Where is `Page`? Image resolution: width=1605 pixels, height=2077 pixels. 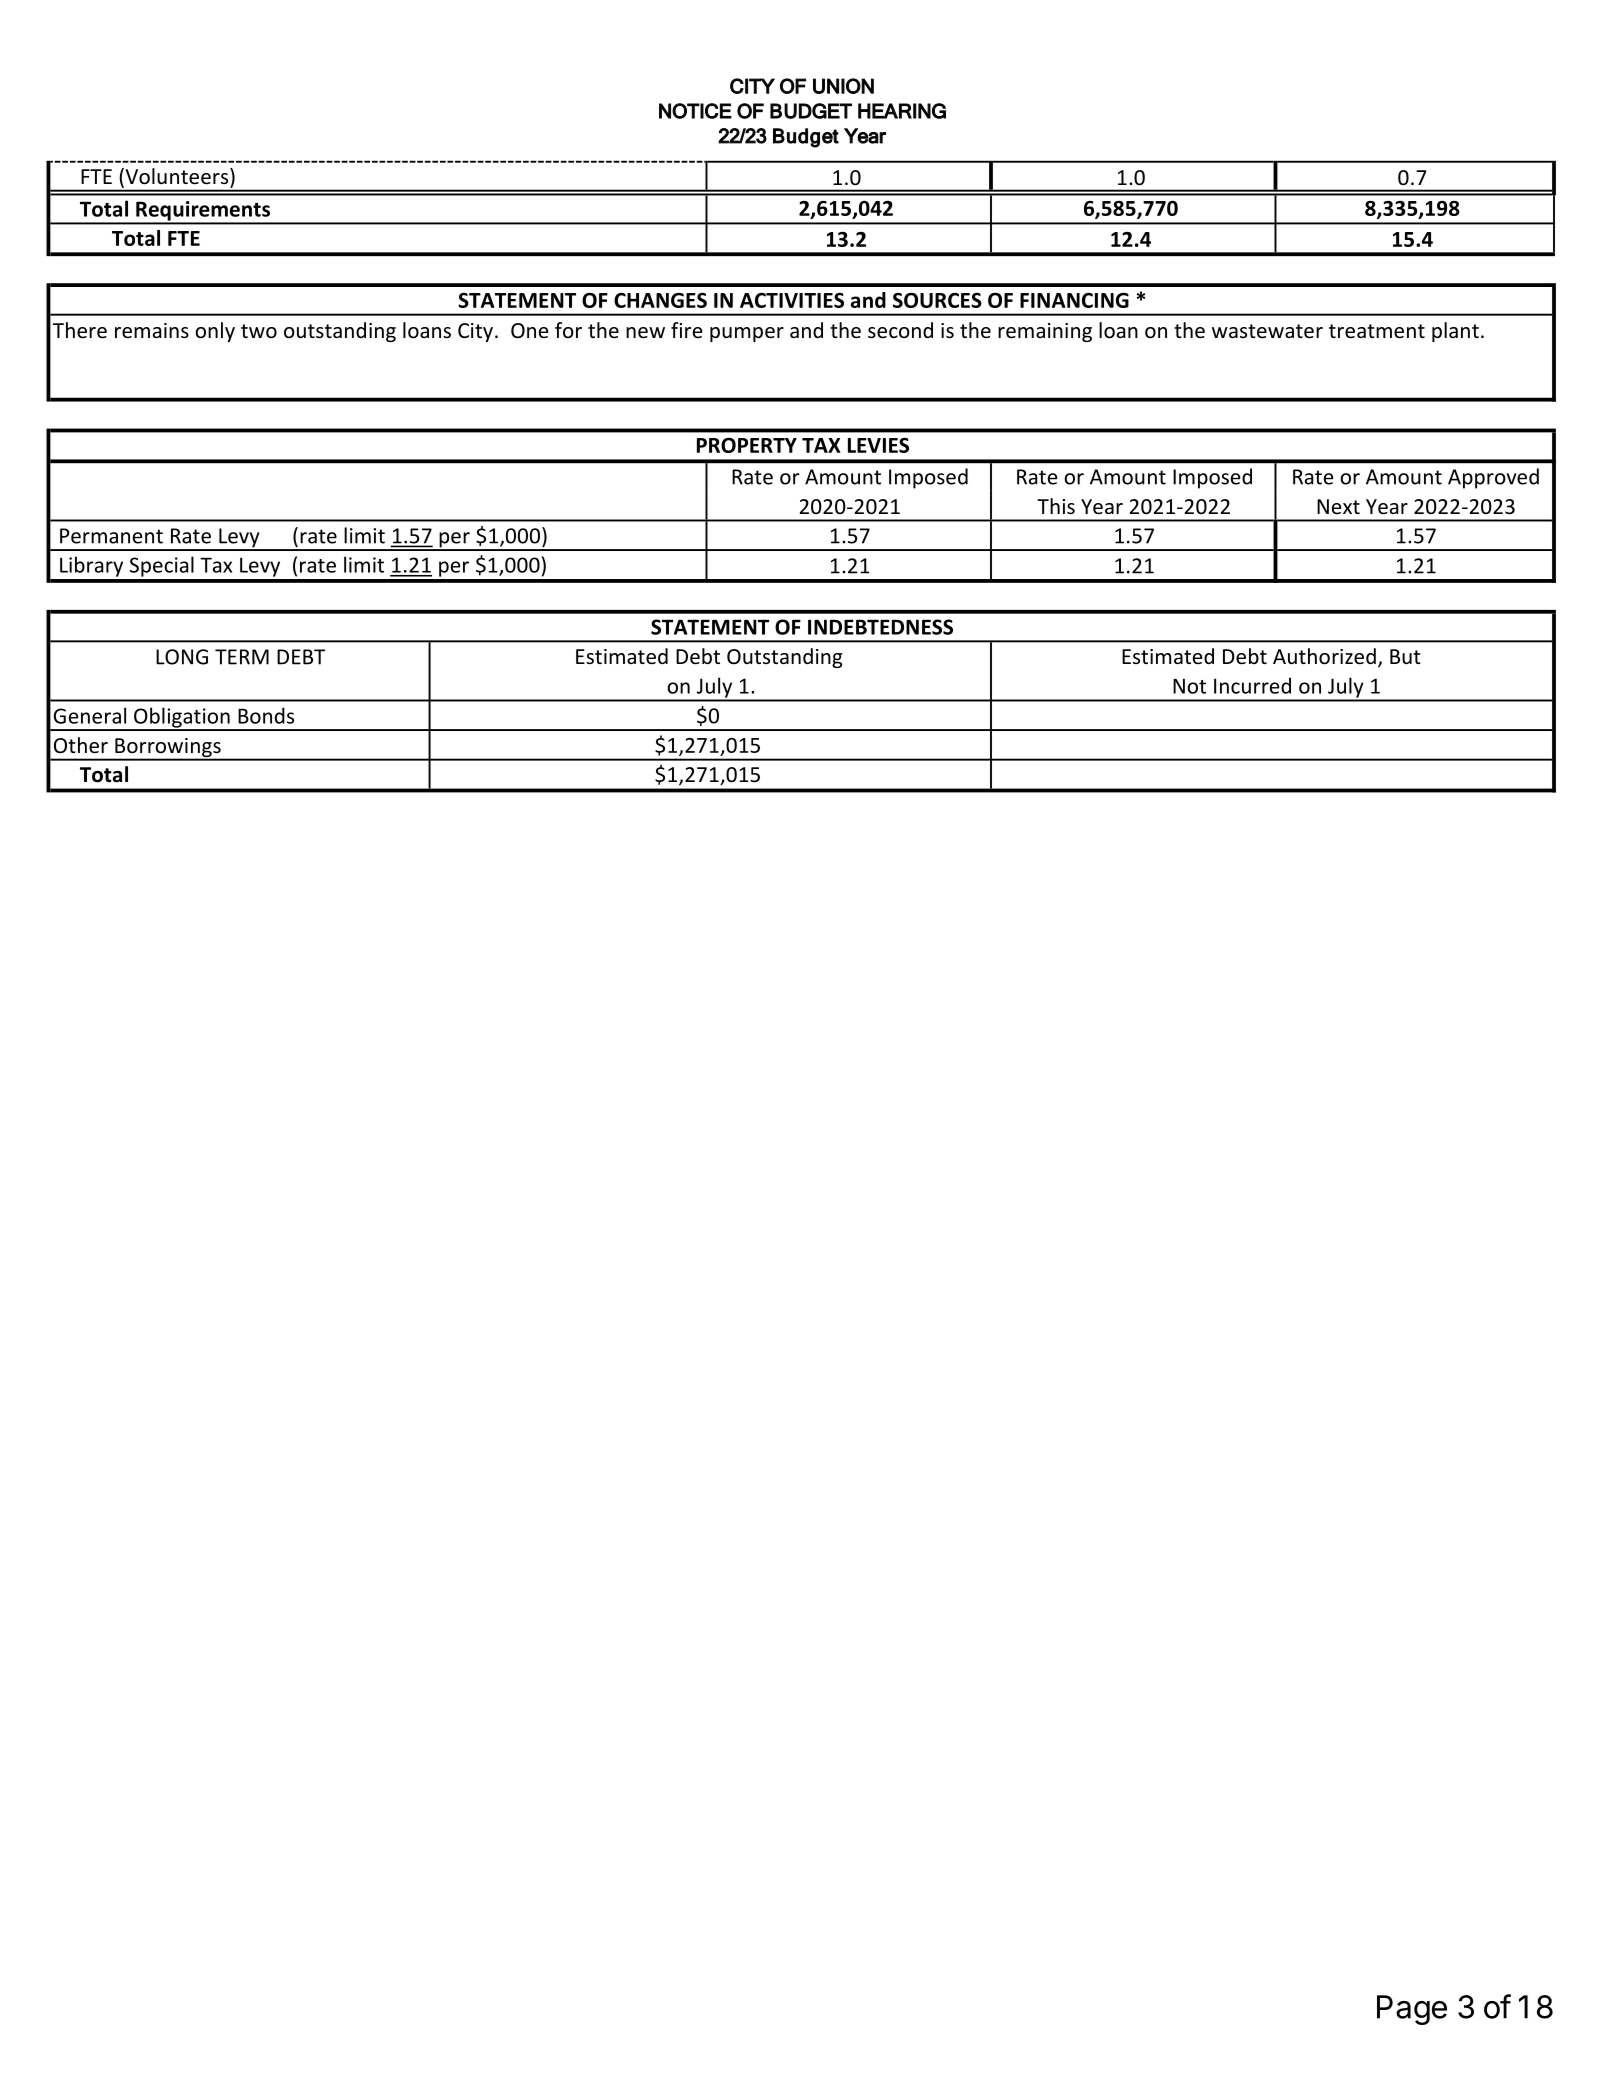 Page is located at coordinates (1412, 2010).
